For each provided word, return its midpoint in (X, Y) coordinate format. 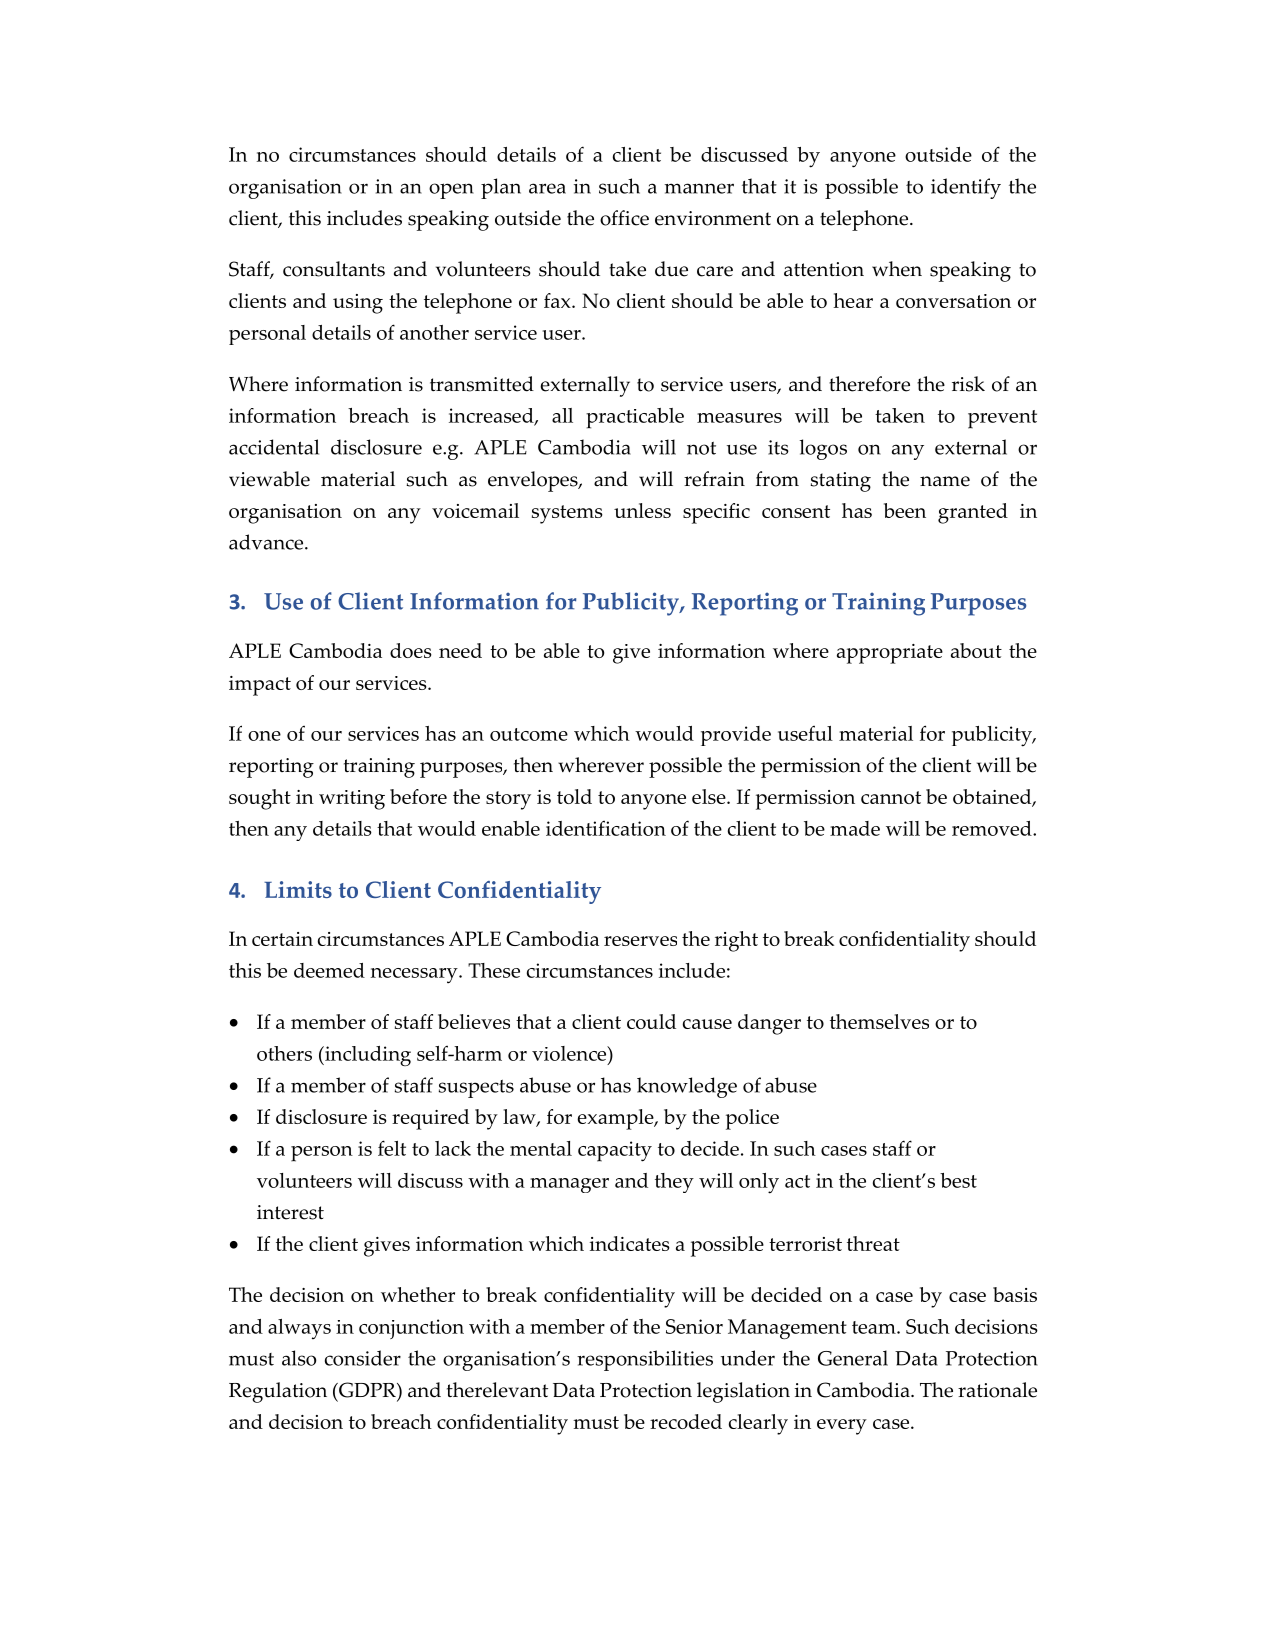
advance (267, 542)
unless (642, 510)
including (367, 1056)
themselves (879, 1021)
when (897, 269)
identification (606, 828)
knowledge (687, 1087)
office (624, 218)
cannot (891, 797)
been (905, 510)
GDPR (367, 1390)
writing (352, 800)
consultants (334, 269)
